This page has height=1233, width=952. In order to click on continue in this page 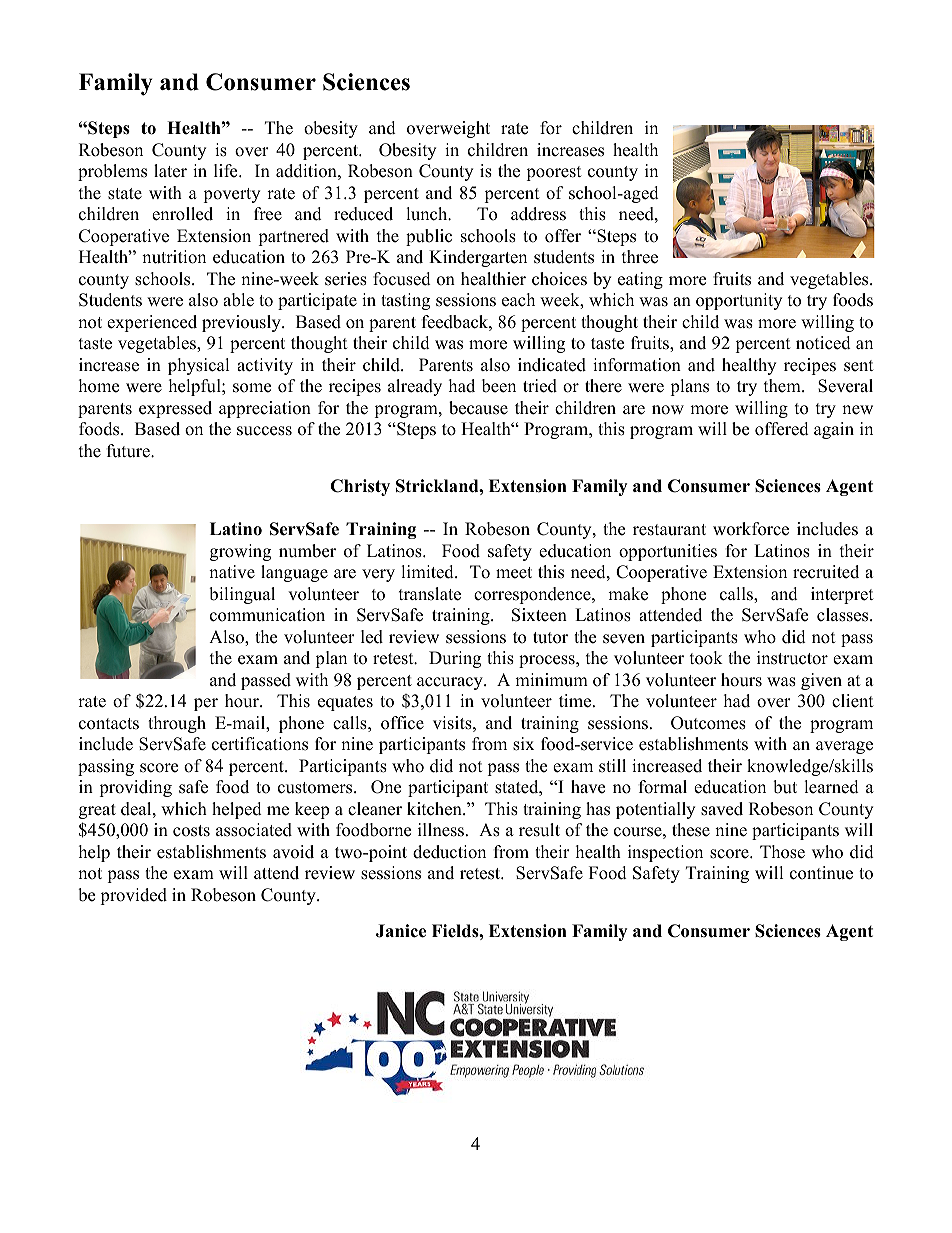, I will do `click(821, 873)`.
